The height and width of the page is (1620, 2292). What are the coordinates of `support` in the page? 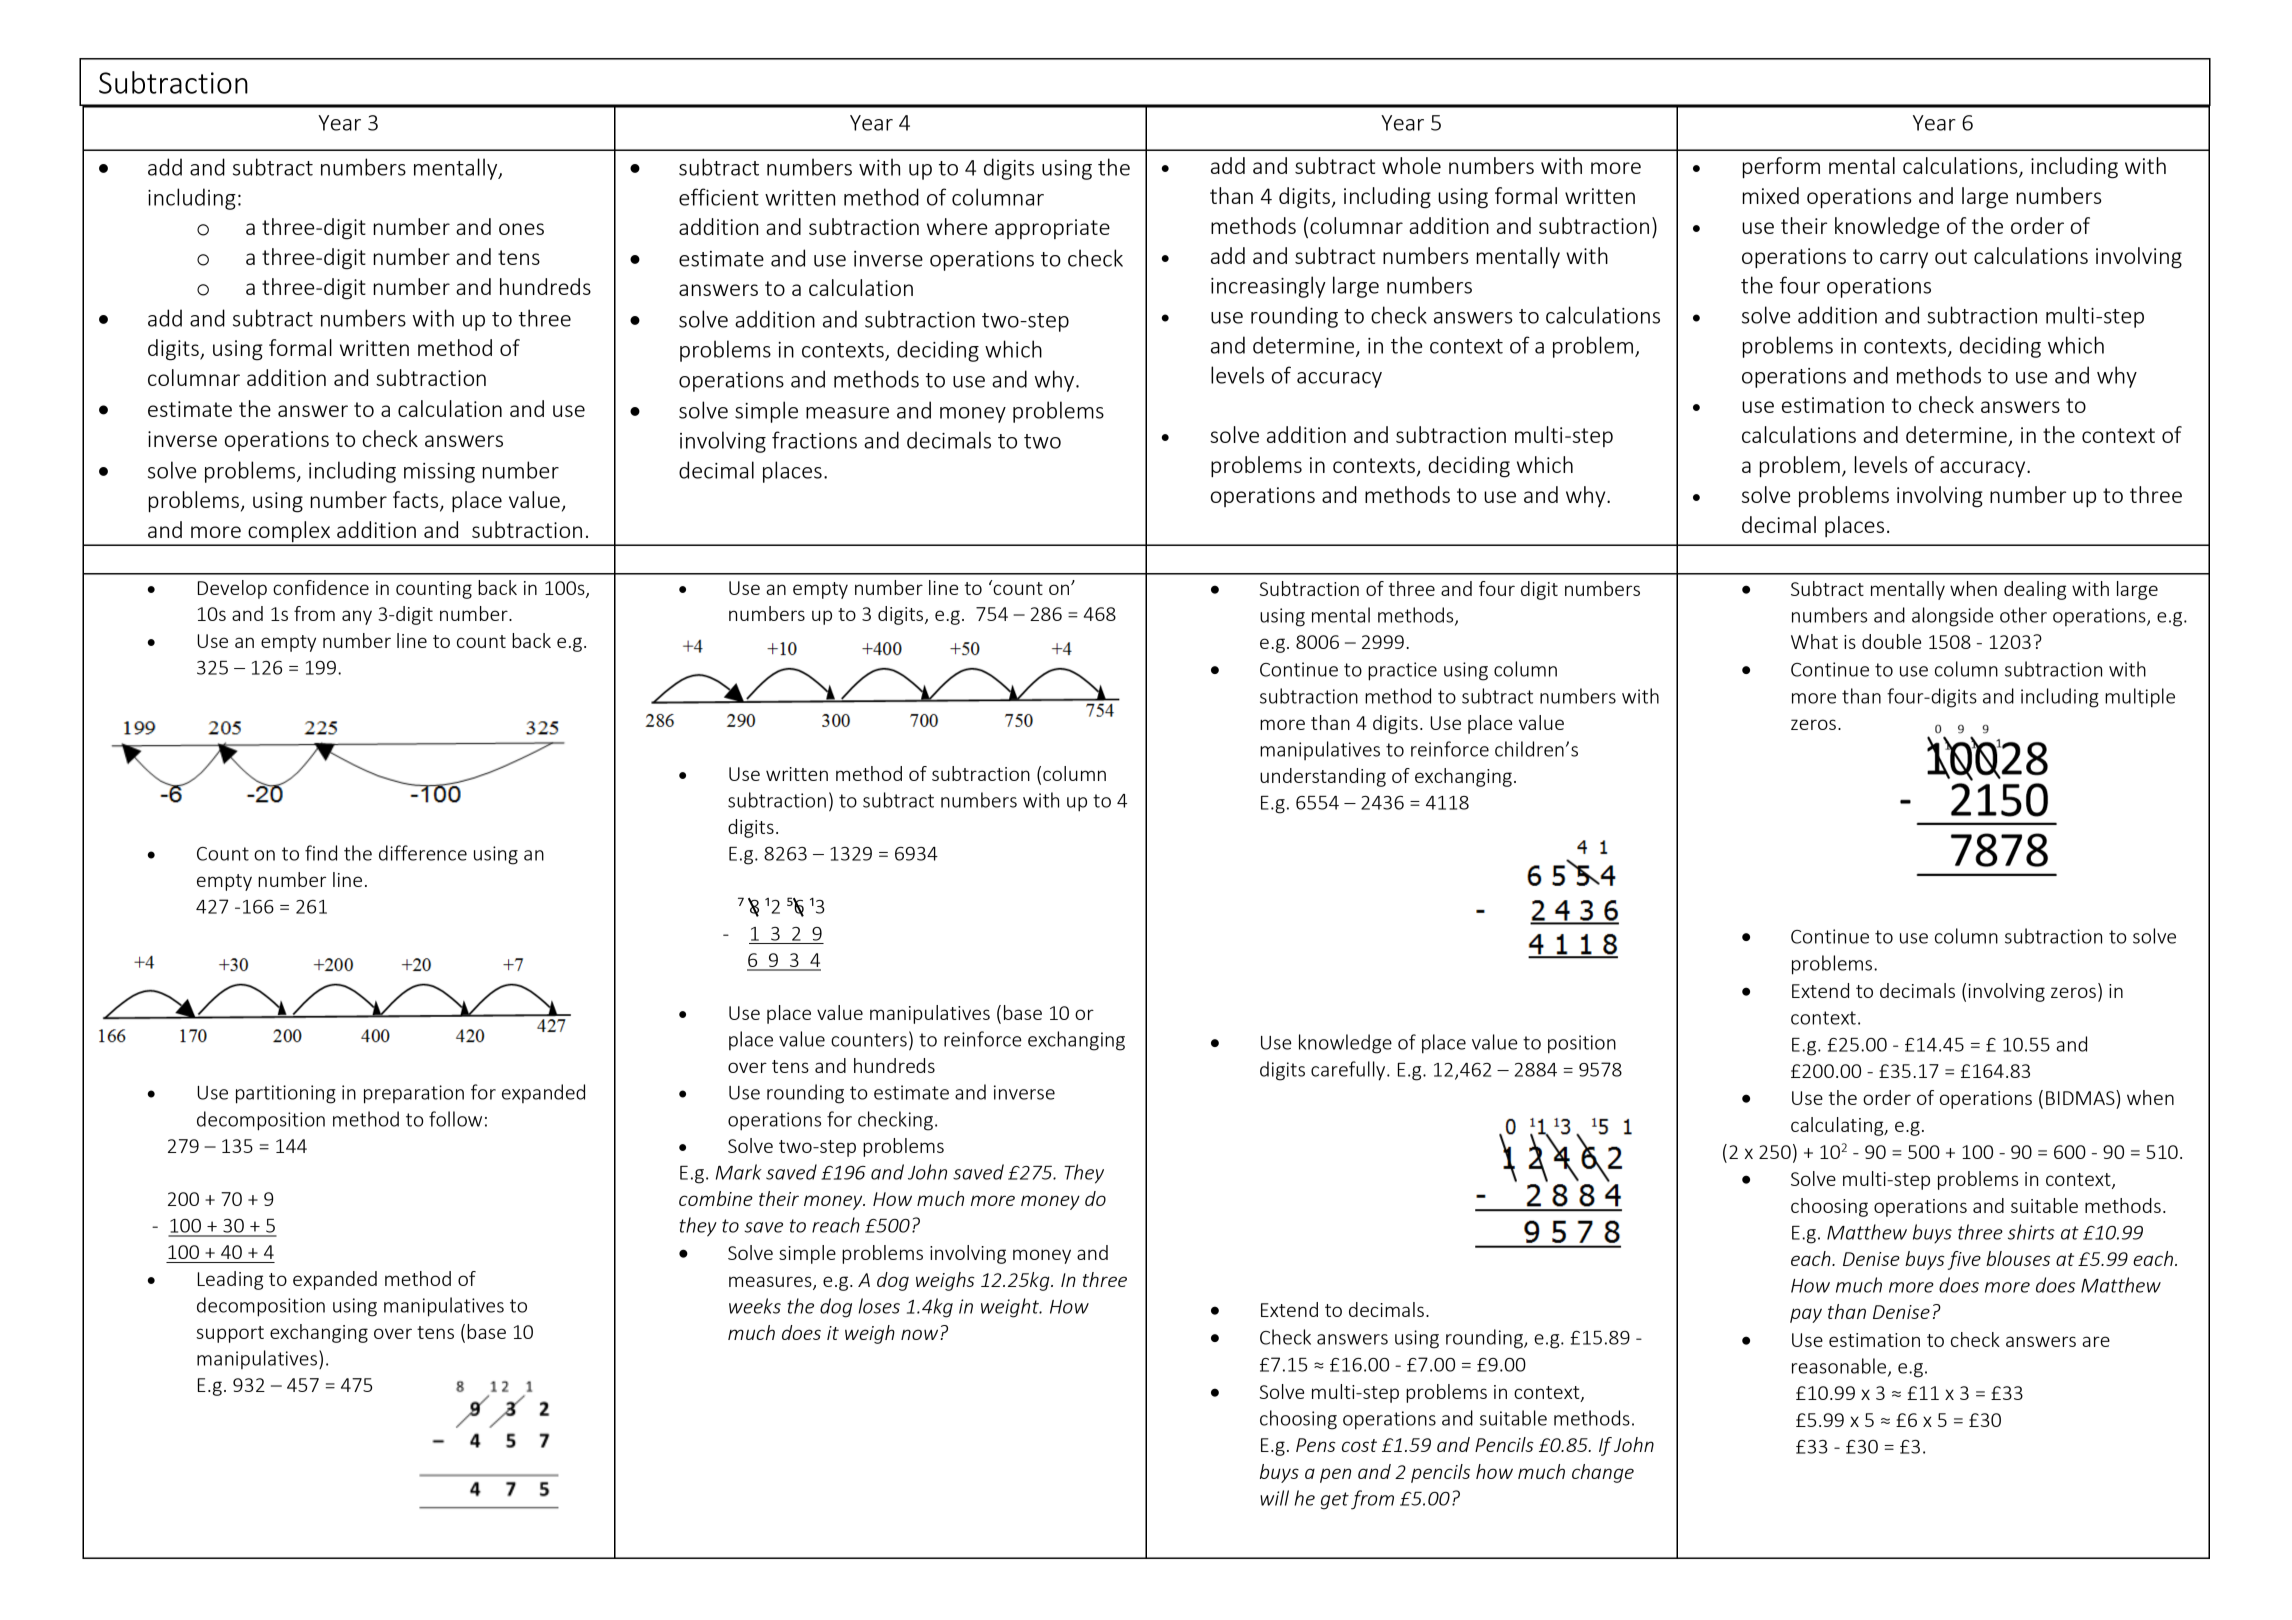 It's located at (230, 1334).
